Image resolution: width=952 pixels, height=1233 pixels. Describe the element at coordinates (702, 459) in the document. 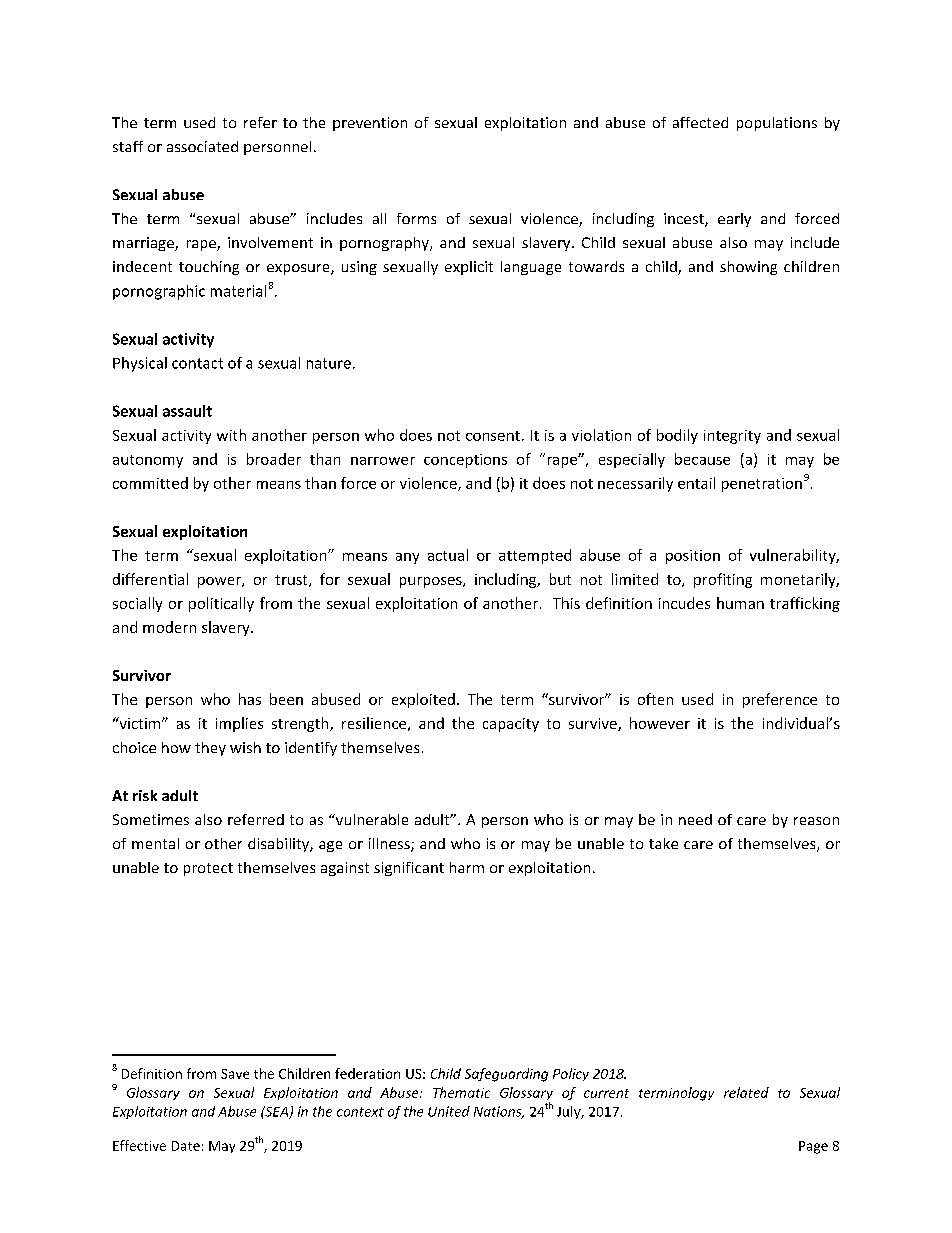

I see `because` at that location.
